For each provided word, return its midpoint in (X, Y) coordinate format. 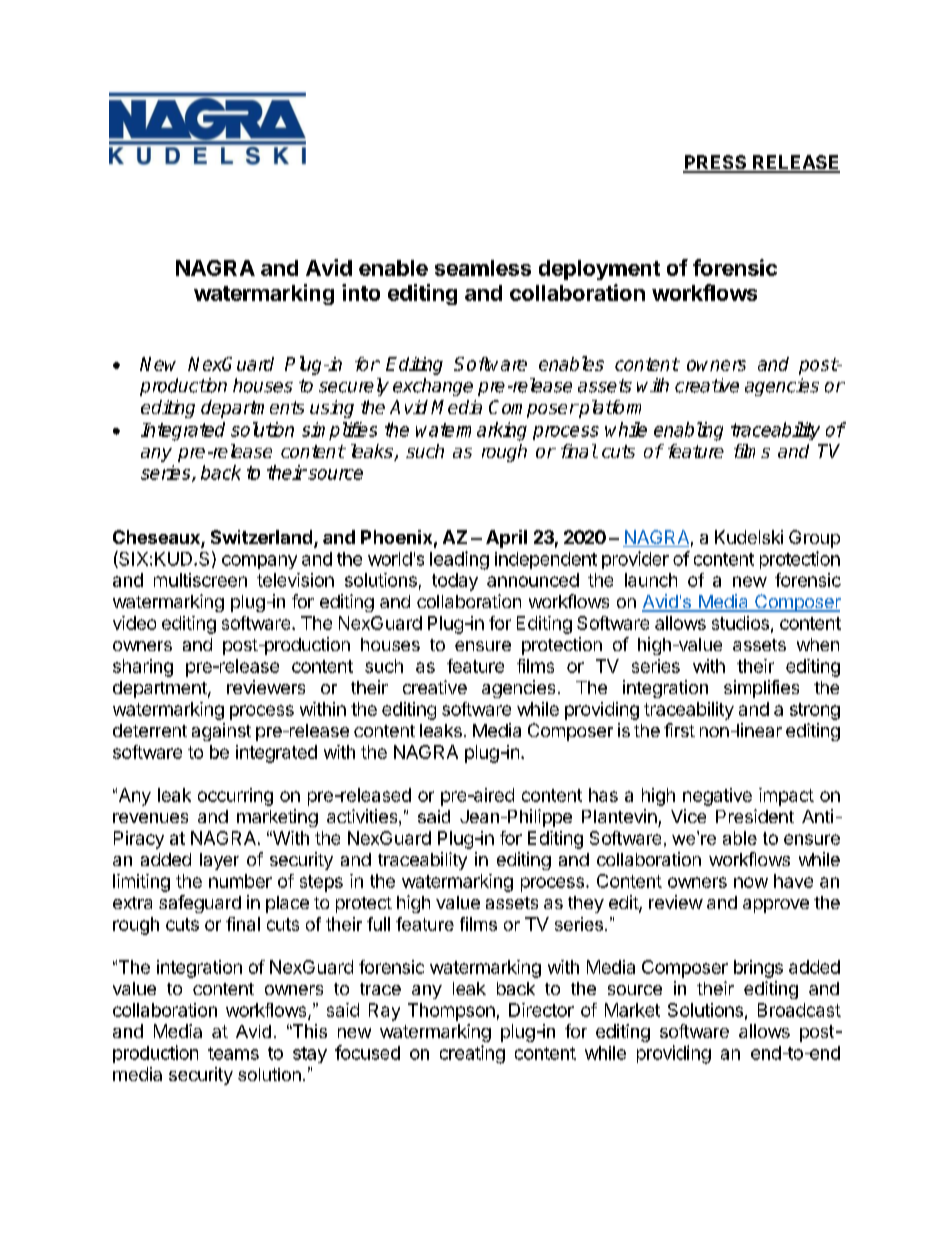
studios (740, 623)
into (361, 292)
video (134, 623)
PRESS (716, 163)
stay (310, 1055)
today (455, 582)
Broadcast (799, 1010)
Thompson (451, 1012)
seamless (483, 268)
